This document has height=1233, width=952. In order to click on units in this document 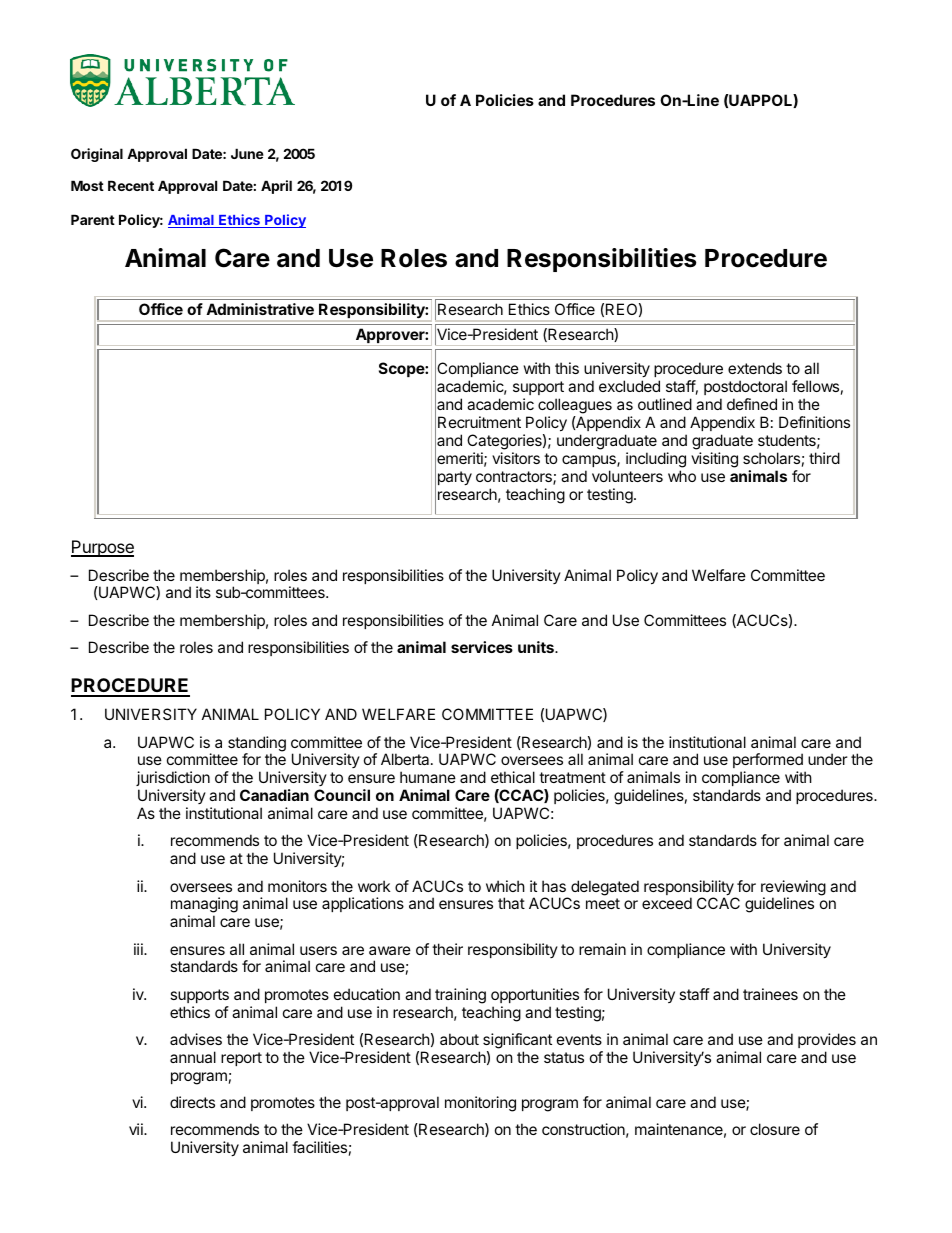, I will do `click(537, 647)`.
